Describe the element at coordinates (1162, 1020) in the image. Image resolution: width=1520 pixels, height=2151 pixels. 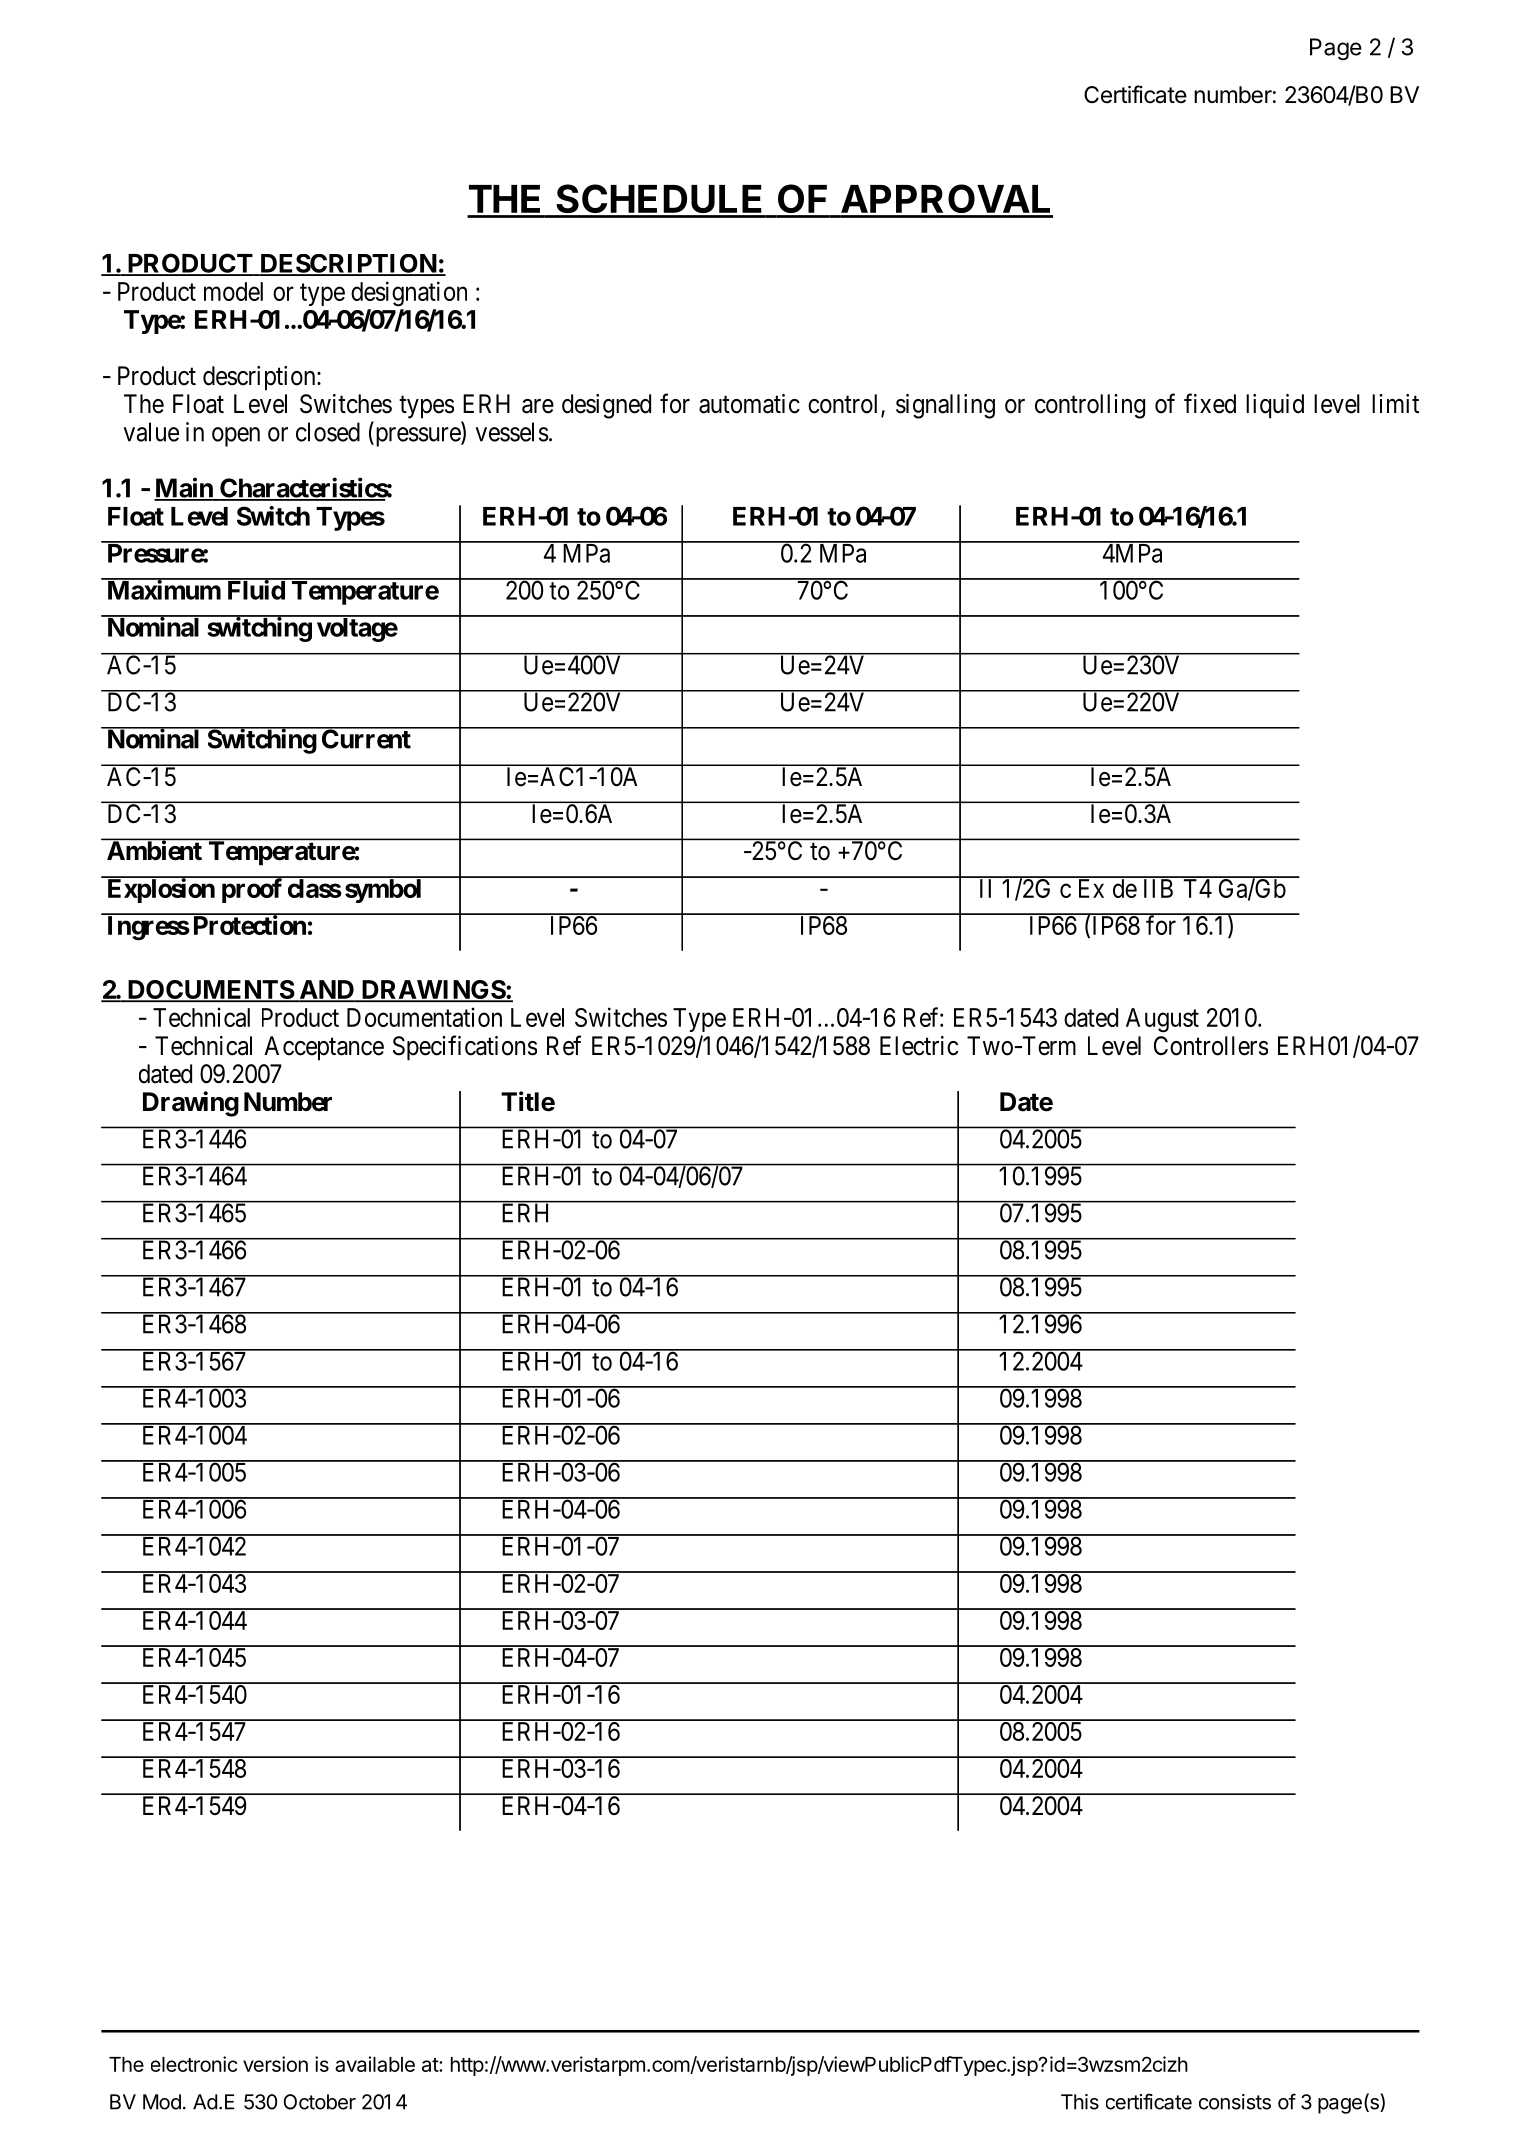
I see `August` at that location.
